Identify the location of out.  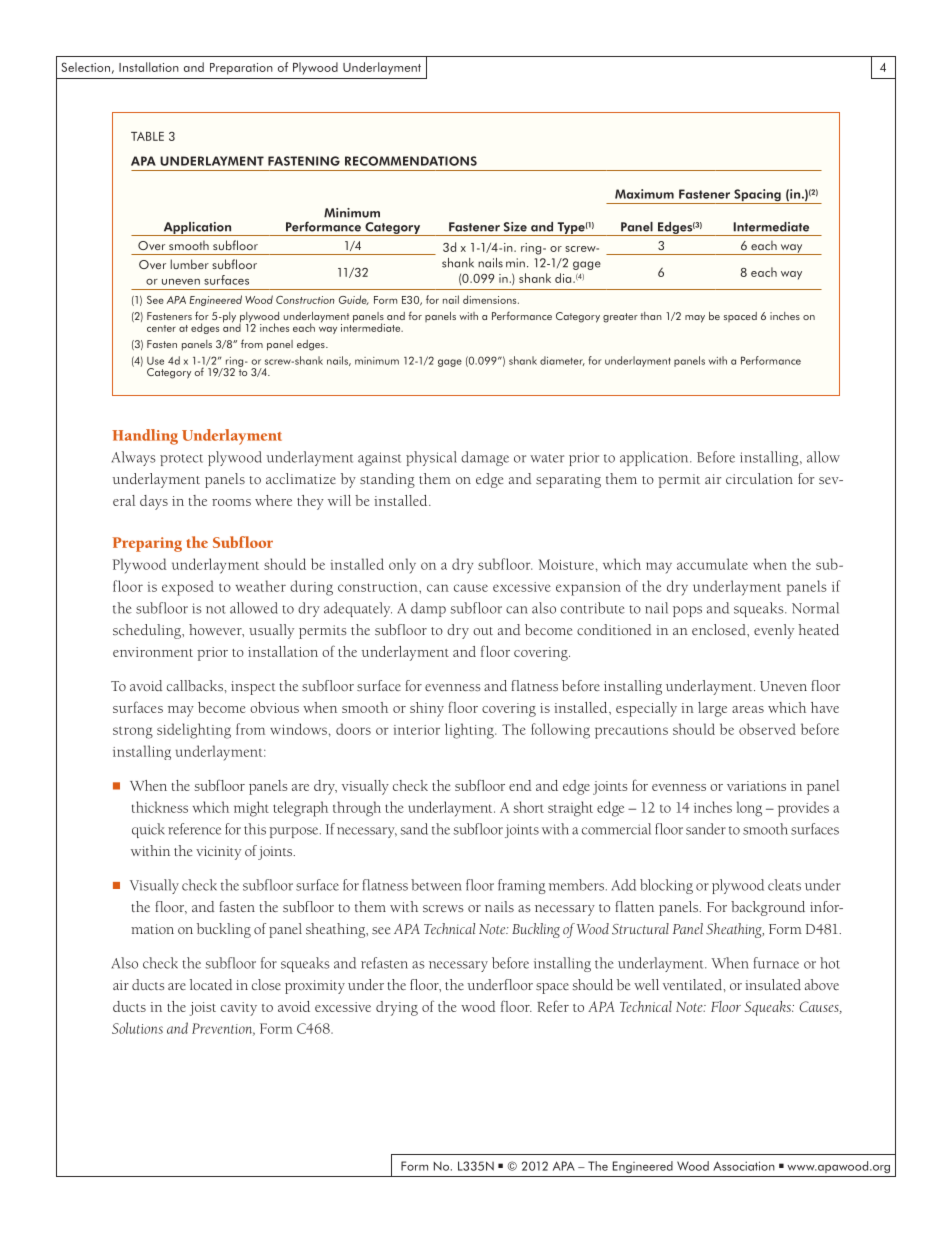
(483, 631).
